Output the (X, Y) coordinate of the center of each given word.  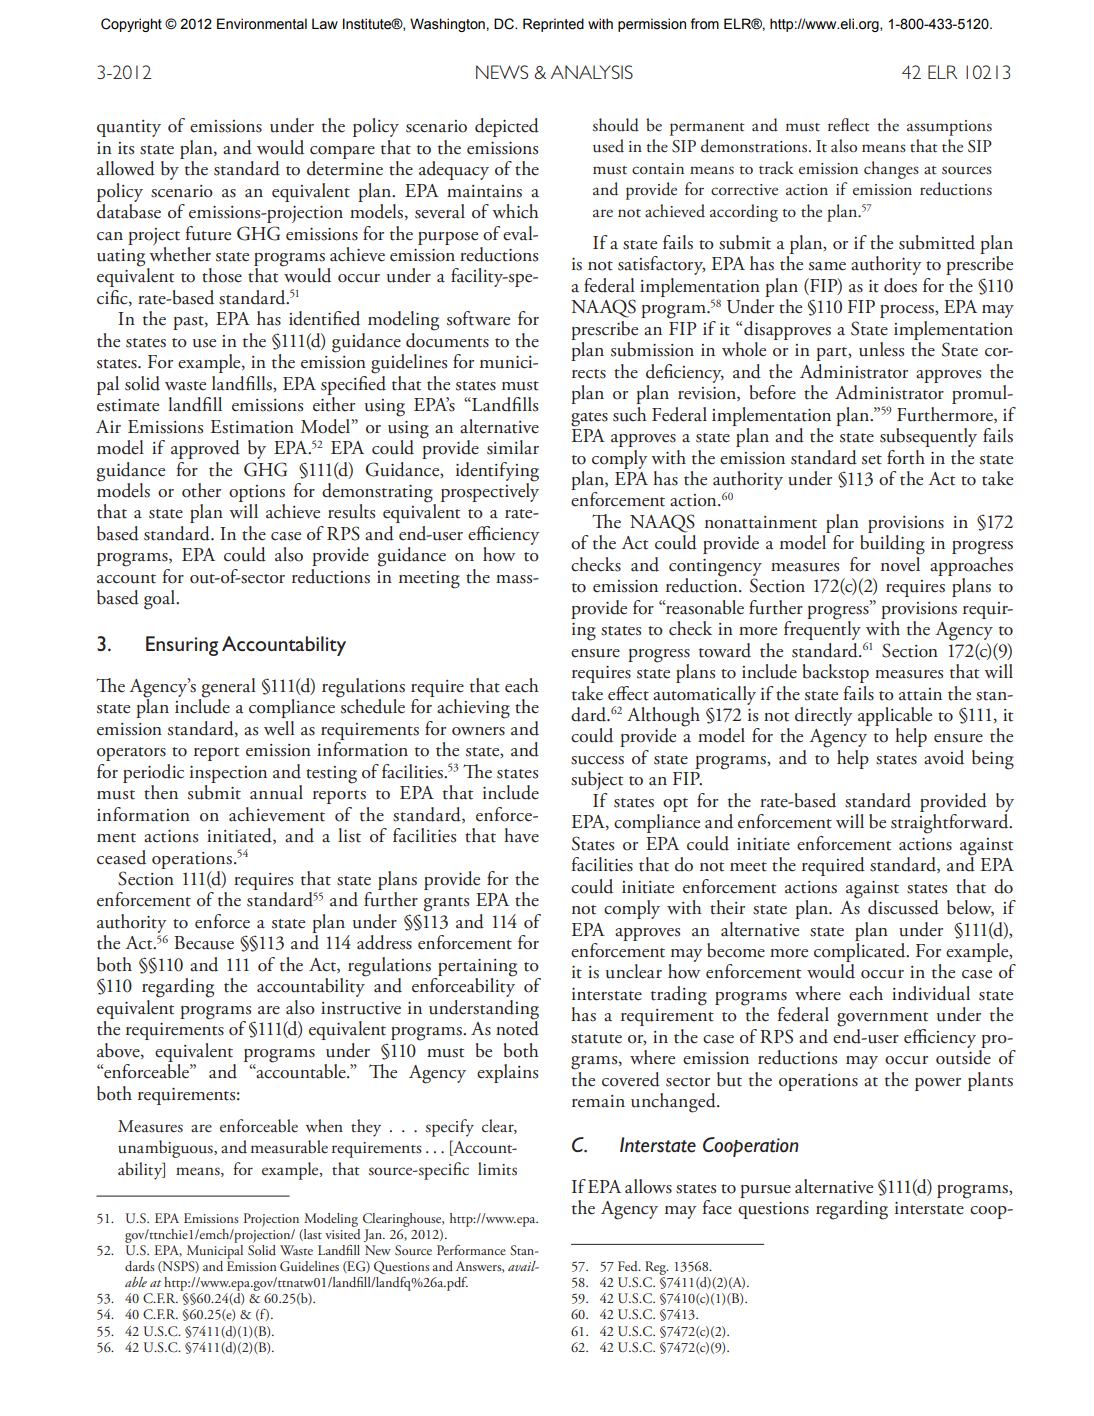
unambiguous (166, 1149)
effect (628, 693)
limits (497, 1169)
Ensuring (182, 646)
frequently (822, 629)
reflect (849, 125)
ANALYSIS (592, 72)
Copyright (131, 25)
